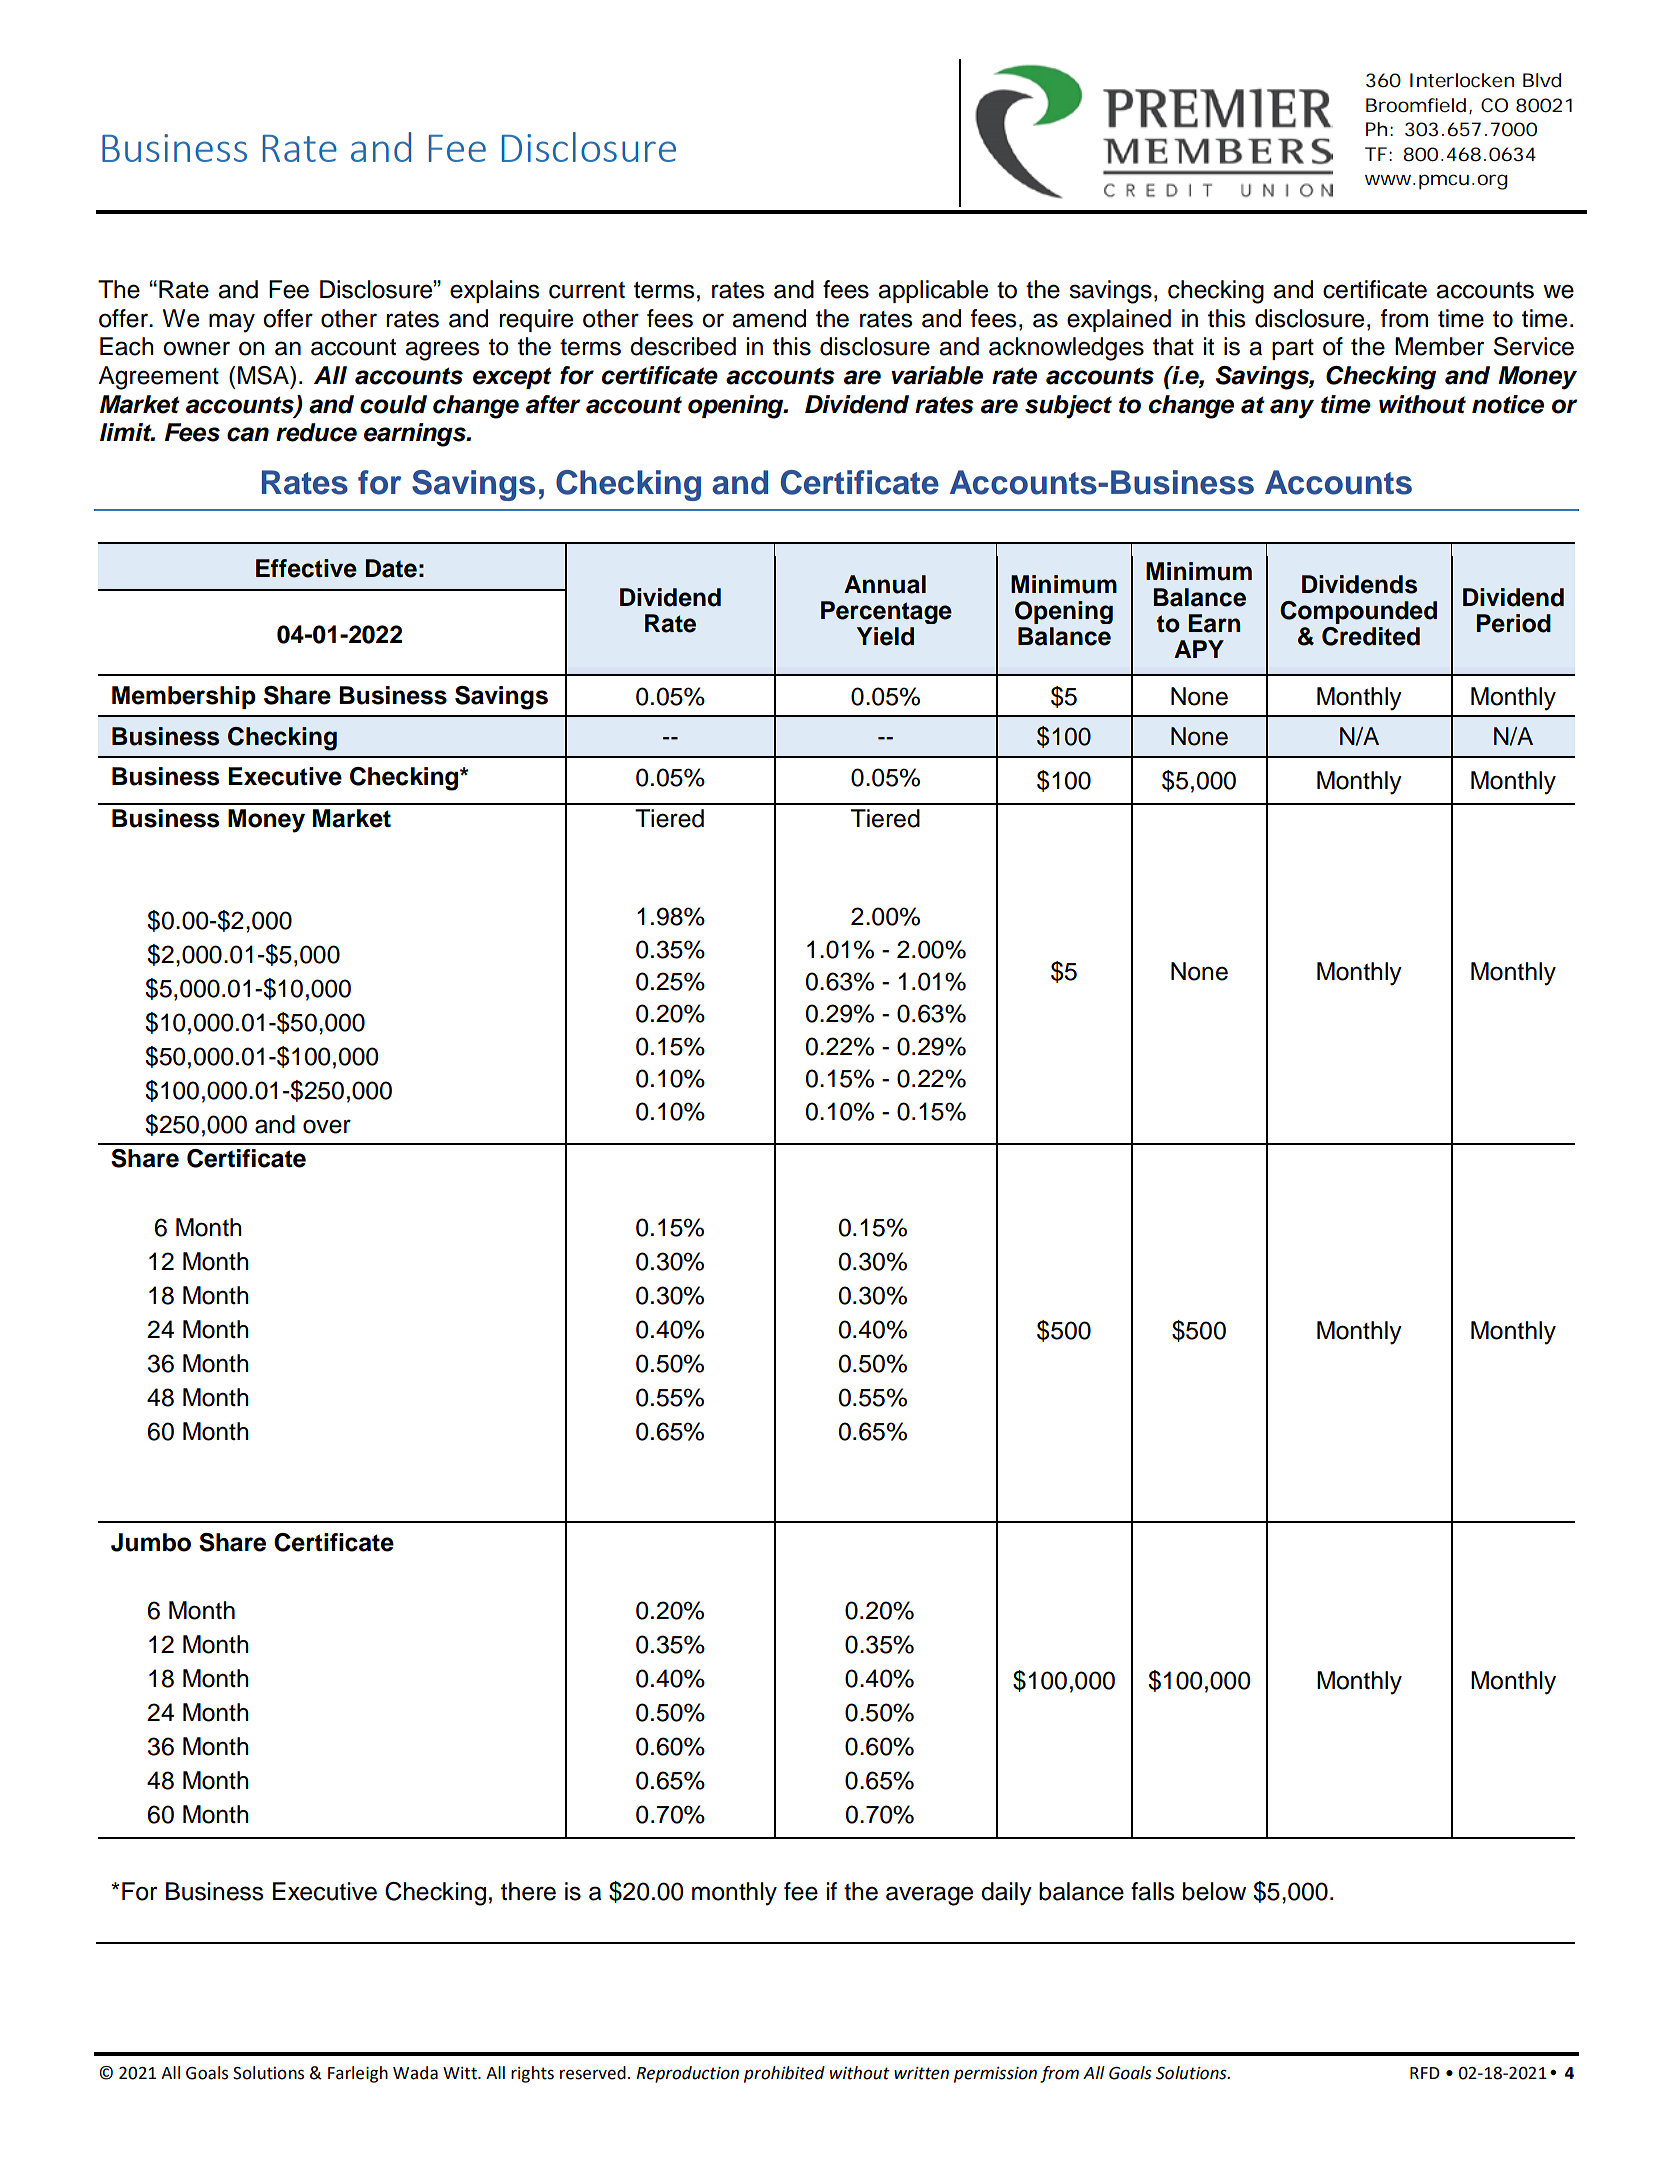  I want to click on Annual, so click(885, 584).
